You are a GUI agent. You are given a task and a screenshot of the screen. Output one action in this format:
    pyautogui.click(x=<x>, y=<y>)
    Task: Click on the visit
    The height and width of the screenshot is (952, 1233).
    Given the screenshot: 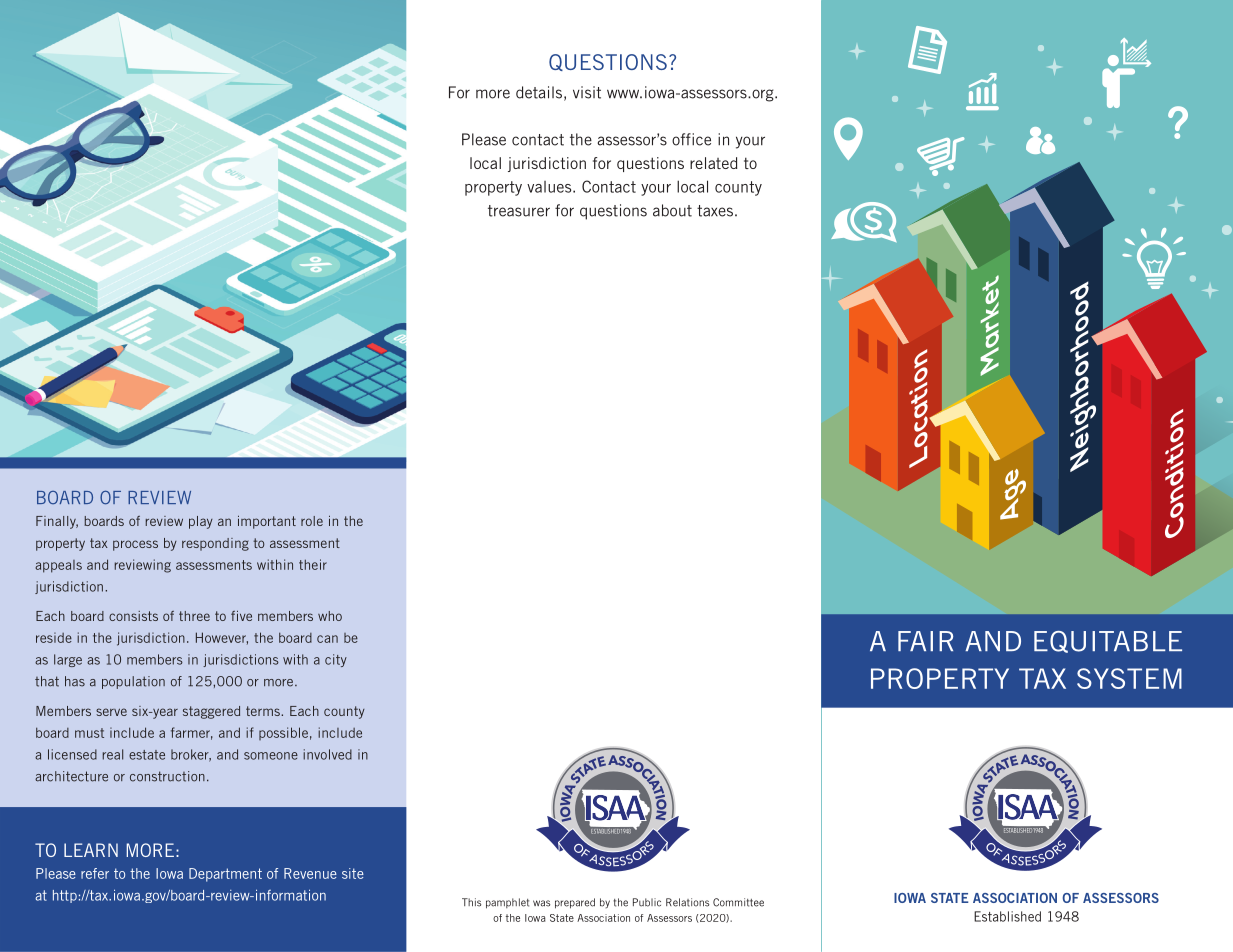 What is the action you would take?
    pyautogui.click(x=587, y=92)
